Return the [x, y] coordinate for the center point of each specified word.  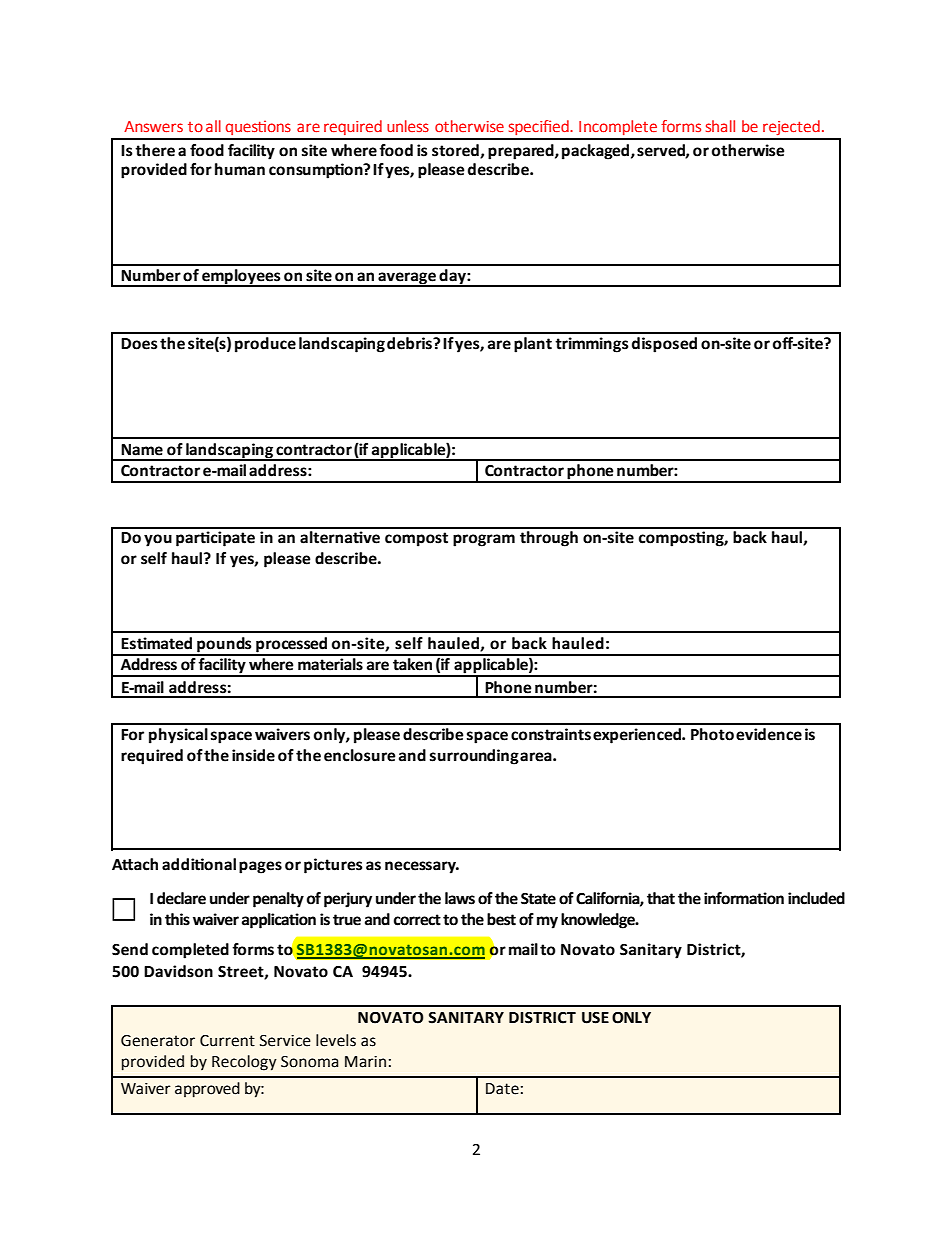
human [240, 169]
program [484, 540]
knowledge [599, 921]
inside [253, 755]
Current [227, 1041]
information [744, 898]
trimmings [591, 345]
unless [408, 126]
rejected [791, 127]
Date [502, 1089]
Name [142, 450]
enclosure [360, 755]
